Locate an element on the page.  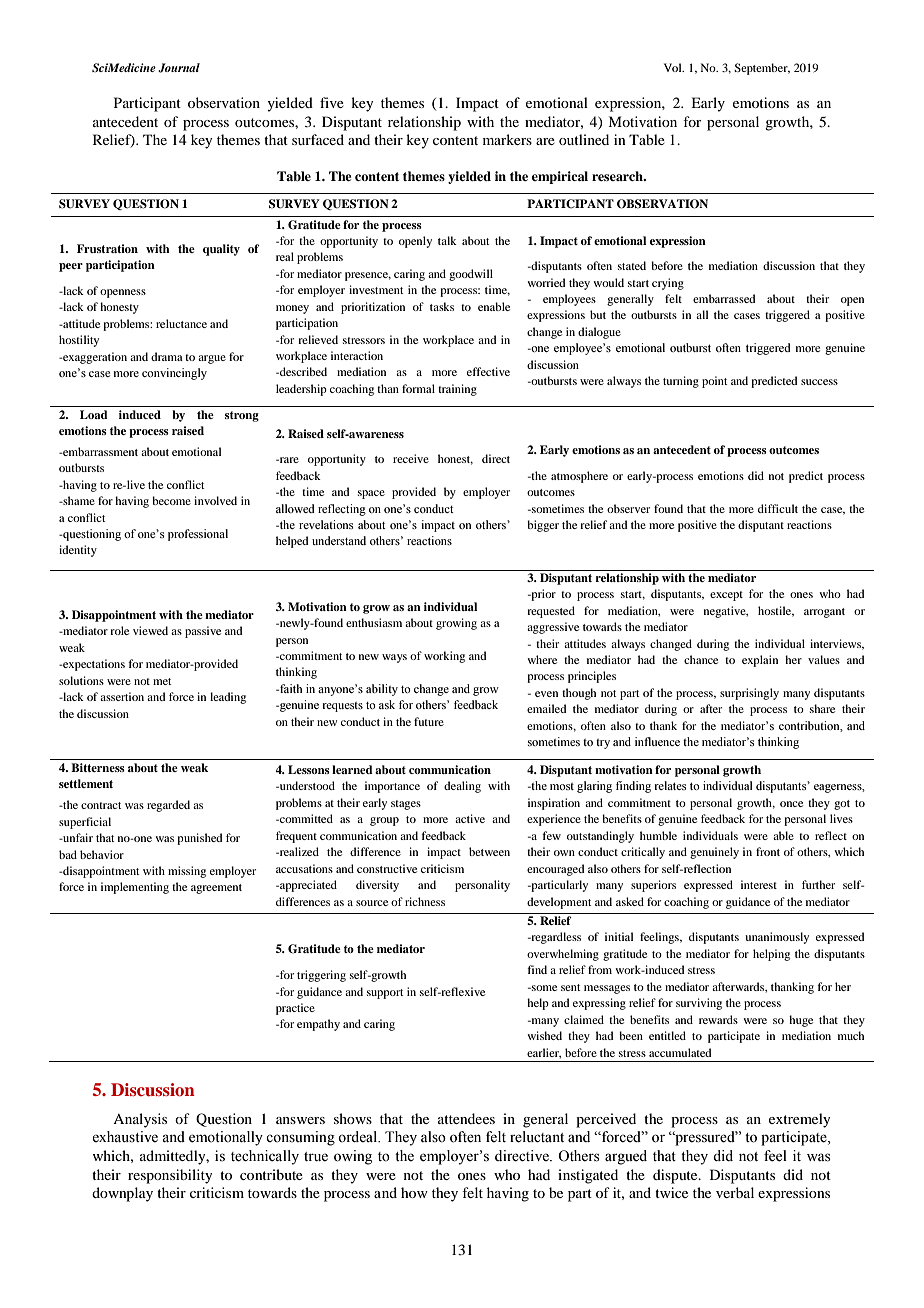
attendees is located at coordinates (466, 1118).
